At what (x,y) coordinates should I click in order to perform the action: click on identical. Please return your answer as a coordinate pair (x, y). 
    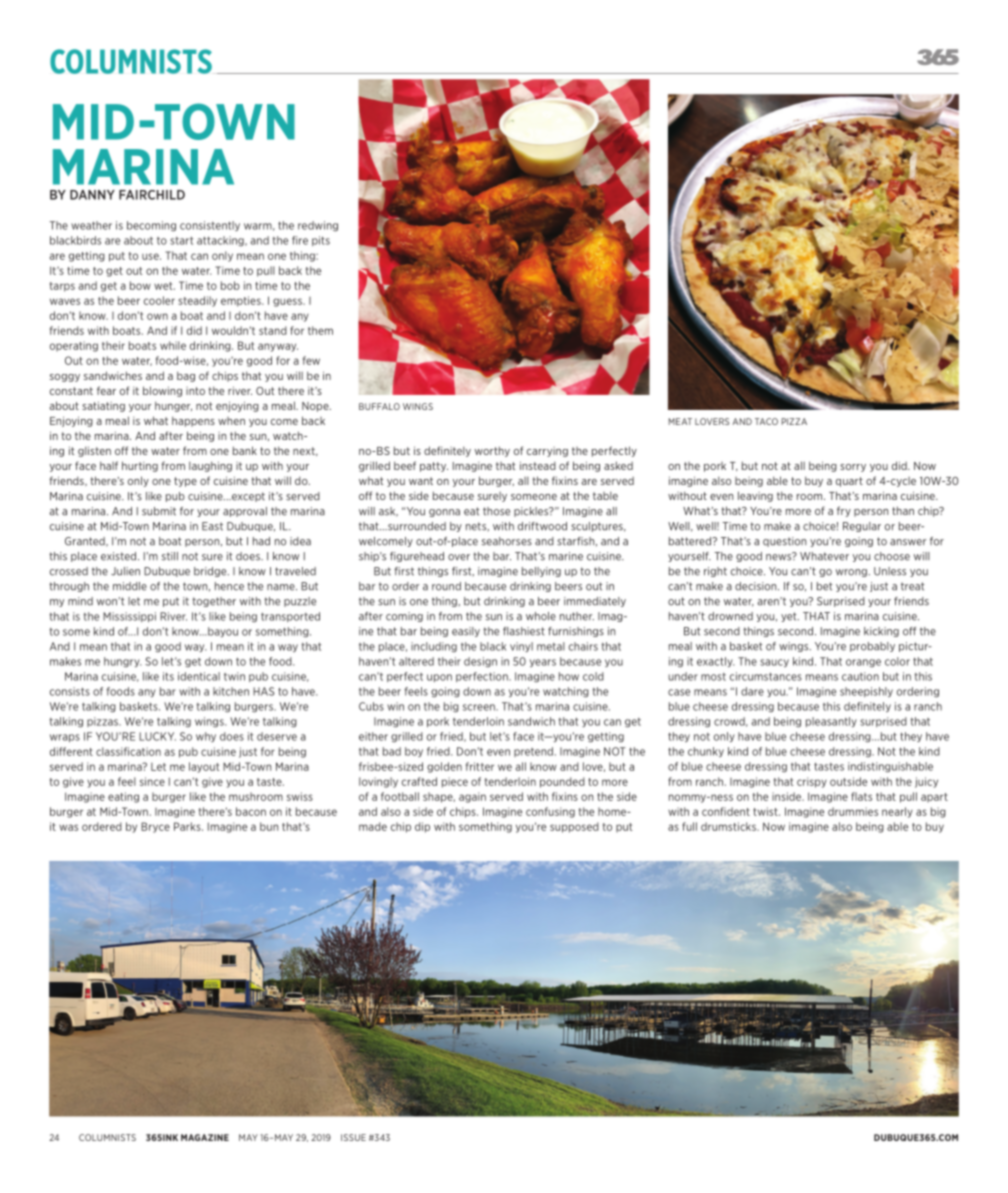
    Looking at the image, I should click on (199, 676).
